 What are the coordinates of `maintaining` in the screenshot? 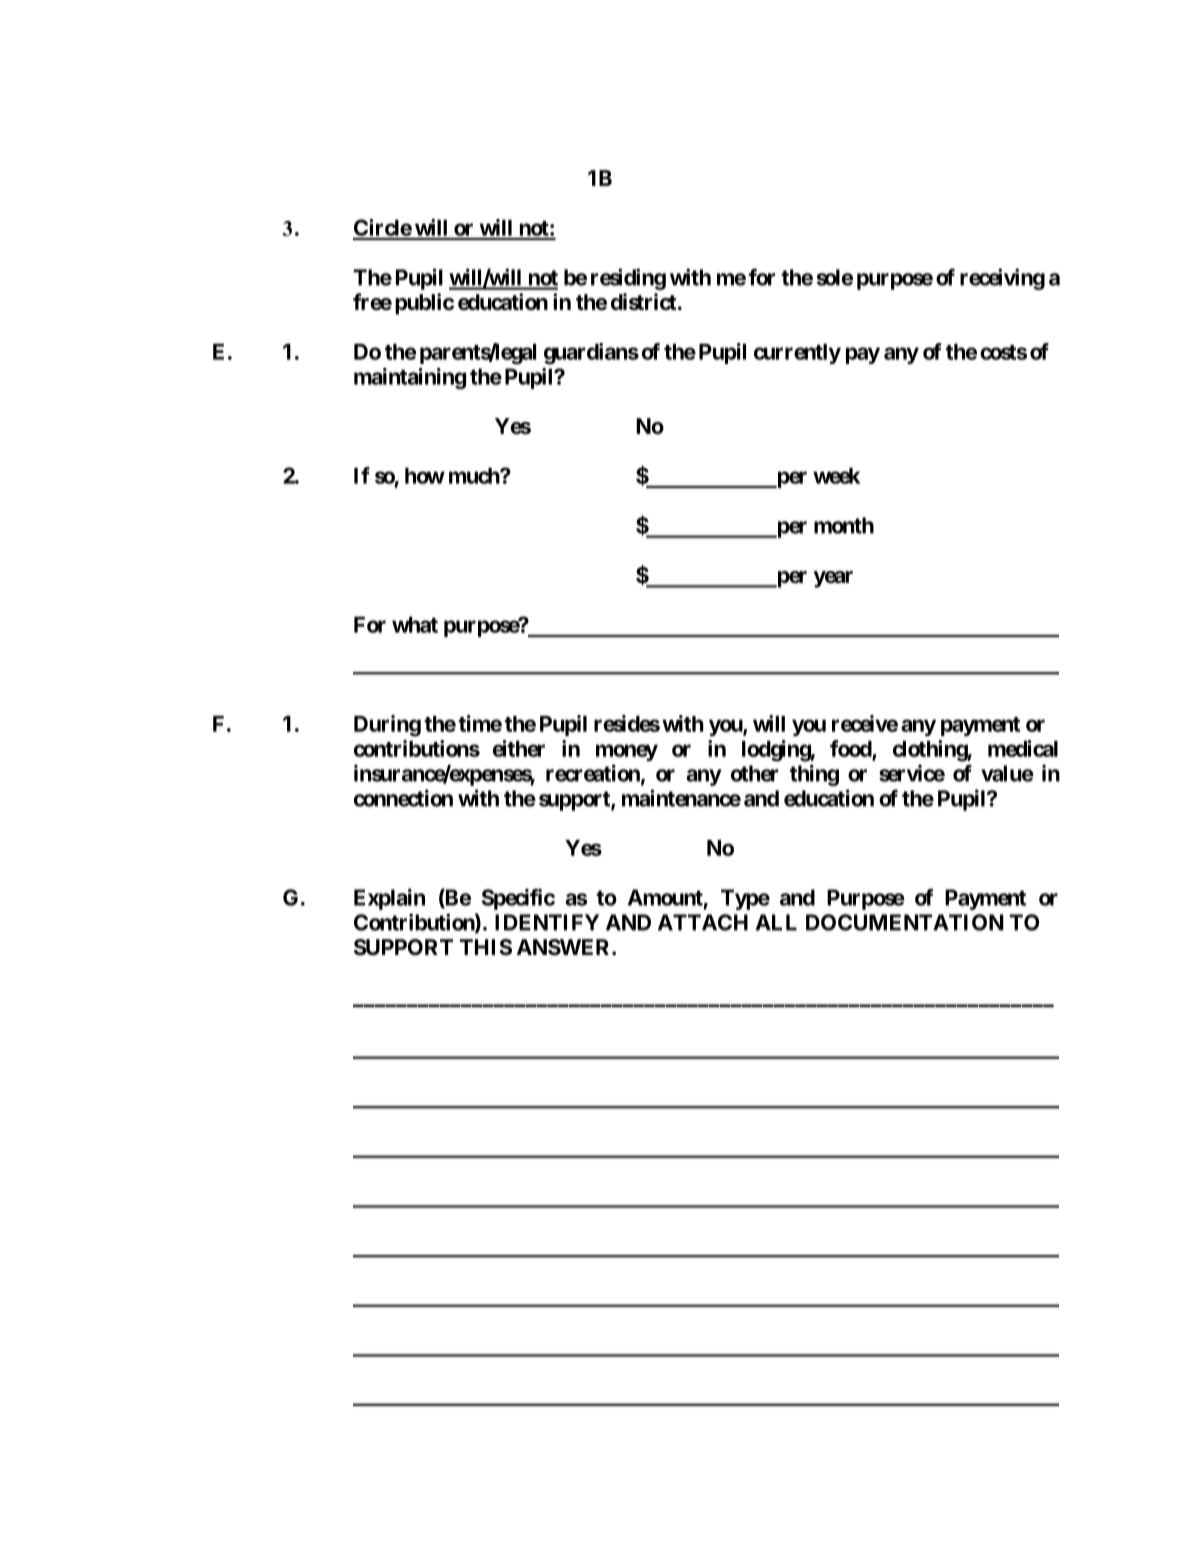 It's located at (410, 378).
